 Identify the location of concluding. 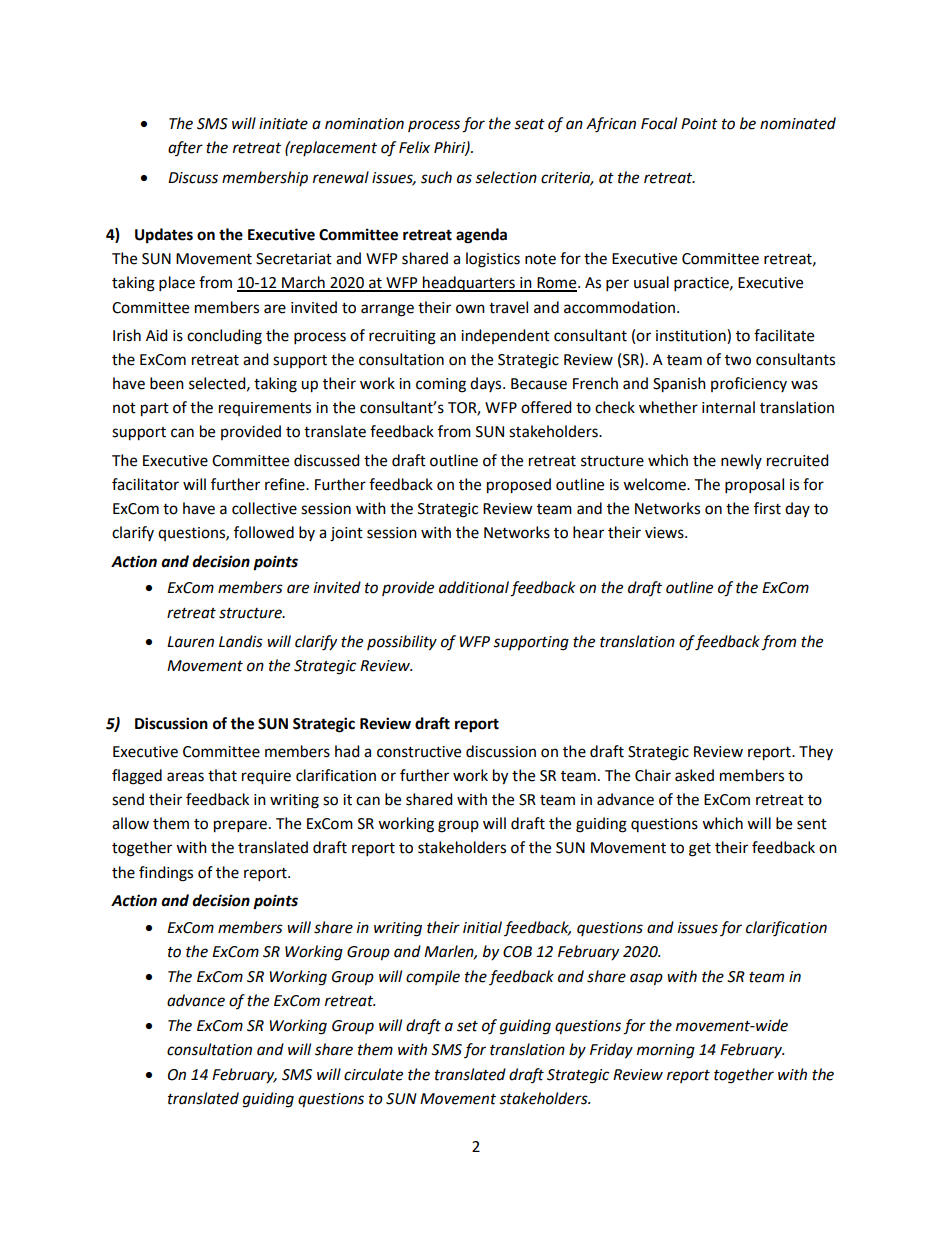
(224, 337).
